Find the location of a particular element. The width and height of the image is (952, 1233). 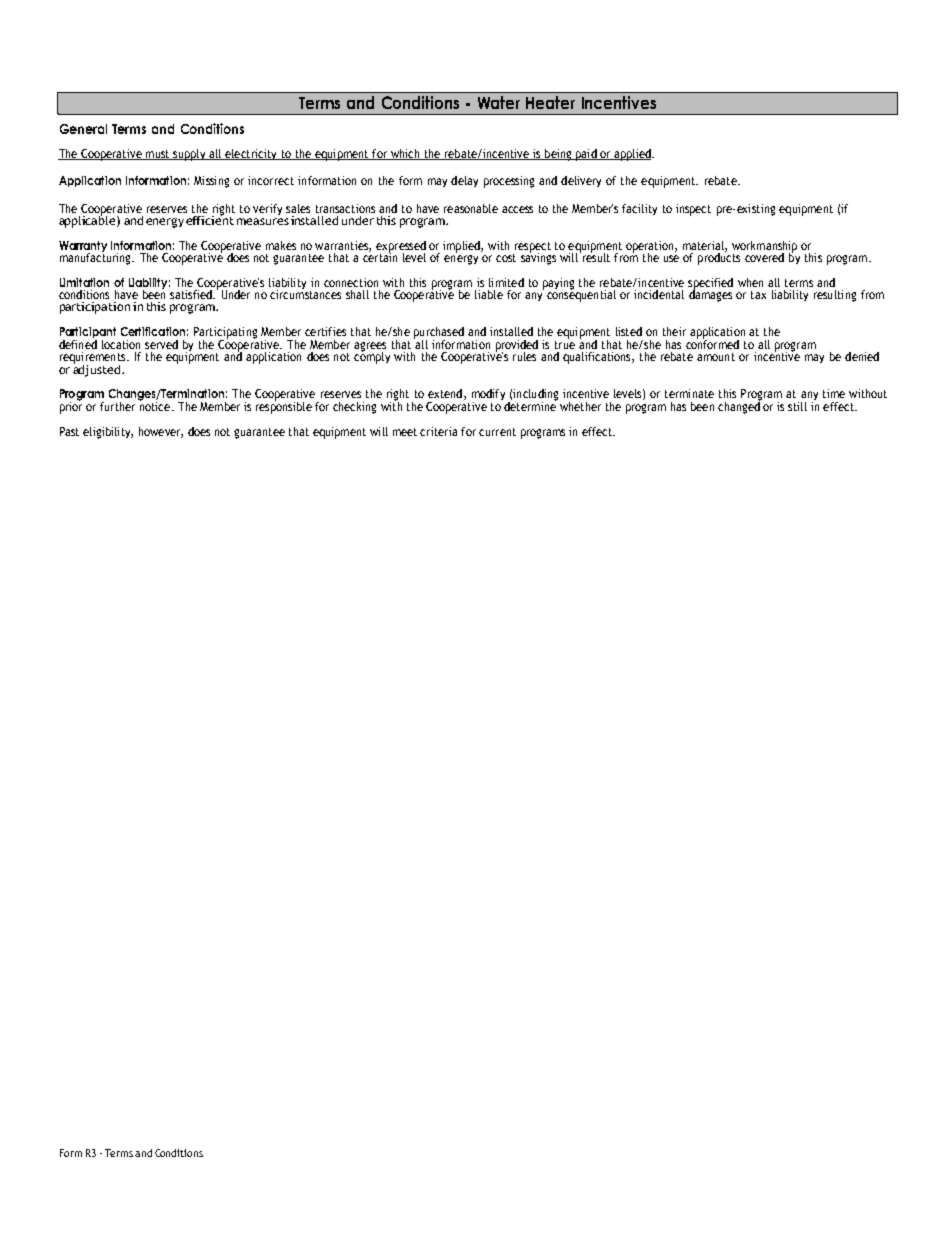

inspect is located at coordinates (693, 210).
